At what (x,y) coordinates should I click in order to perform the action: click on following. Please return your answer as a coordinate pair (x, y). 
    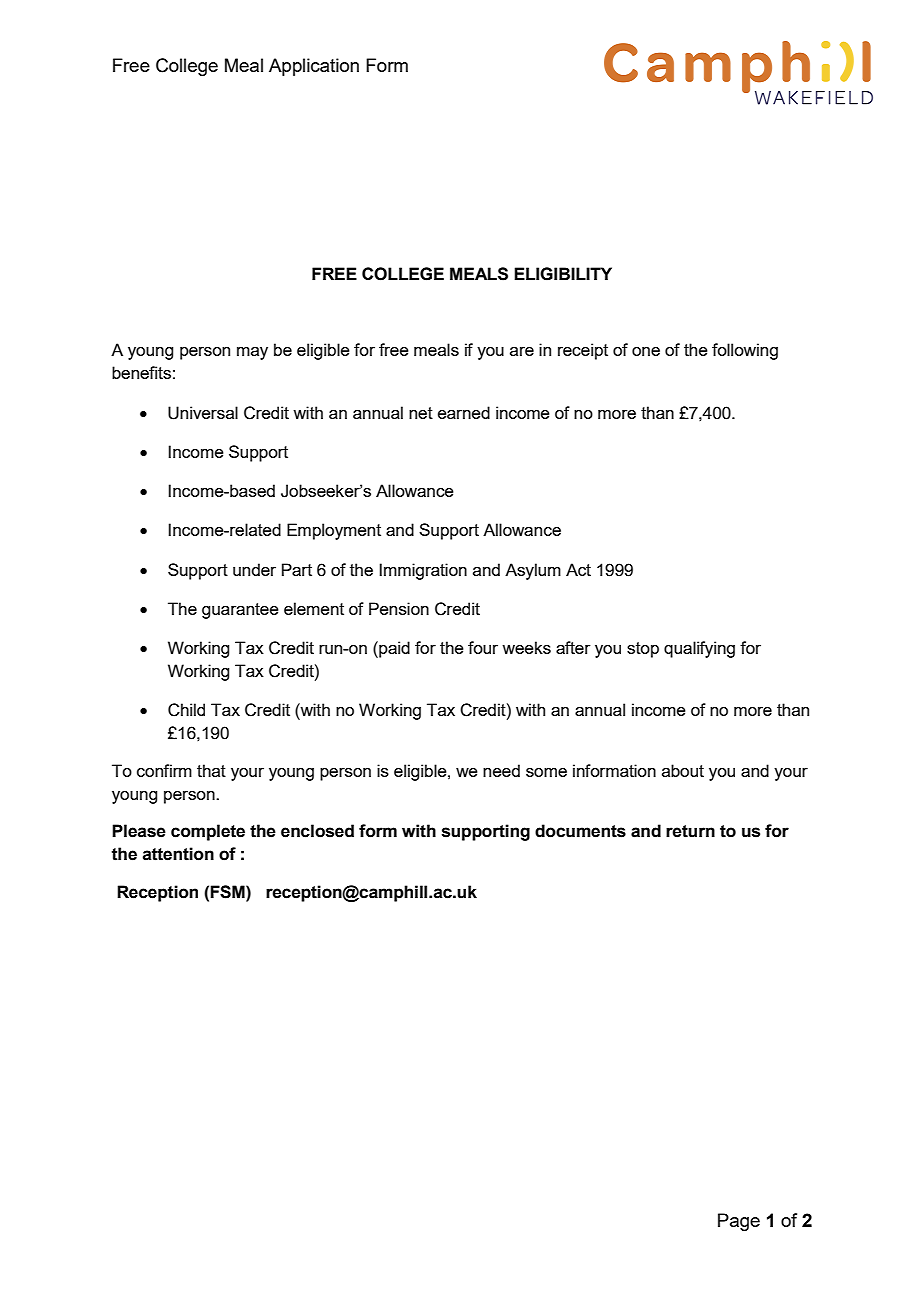
    Looking at the image, I should click on (745, 351).
